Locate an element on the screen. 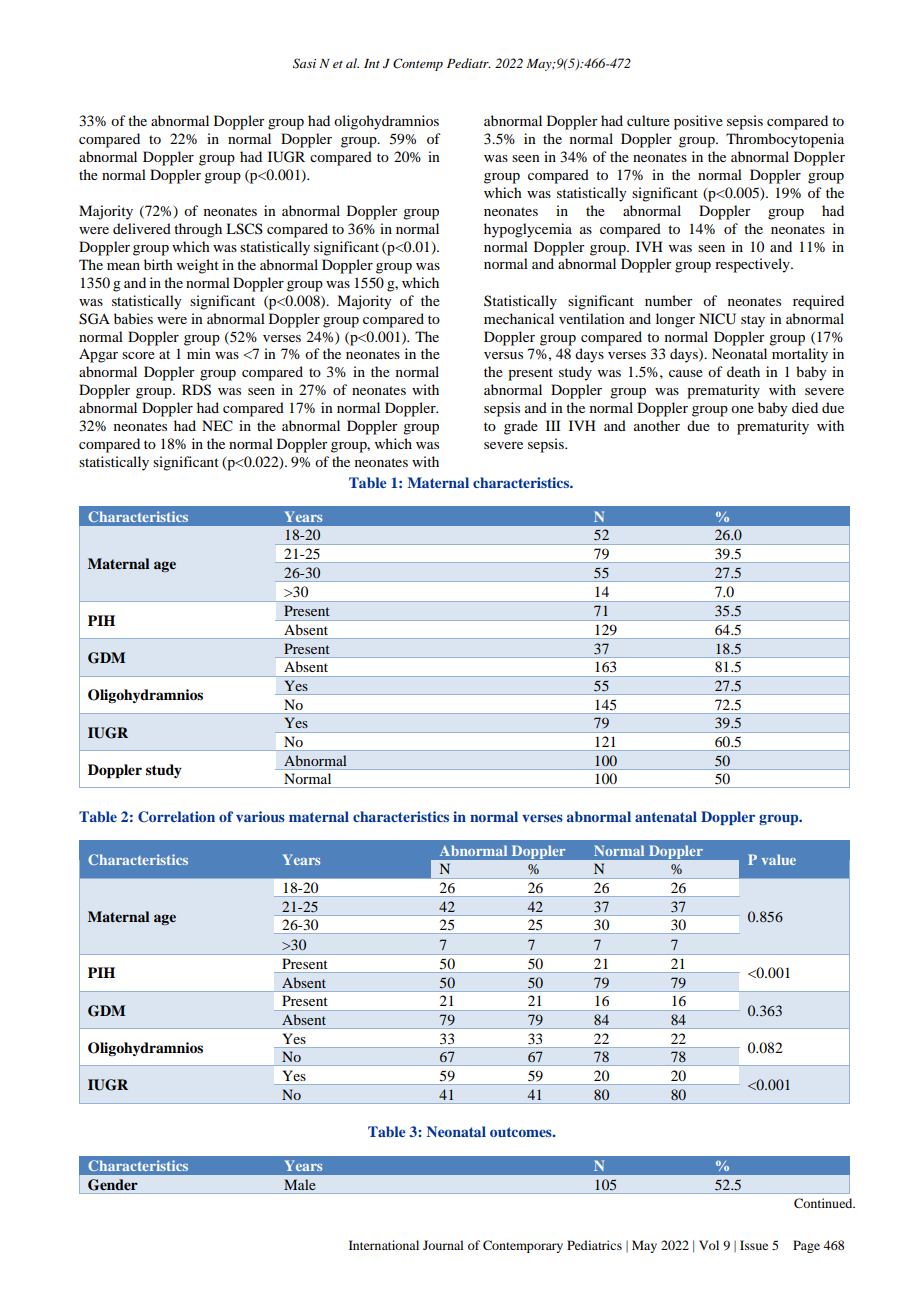 This screenshot has width=924, height=1308. through is located at coordinates (198, 230).
